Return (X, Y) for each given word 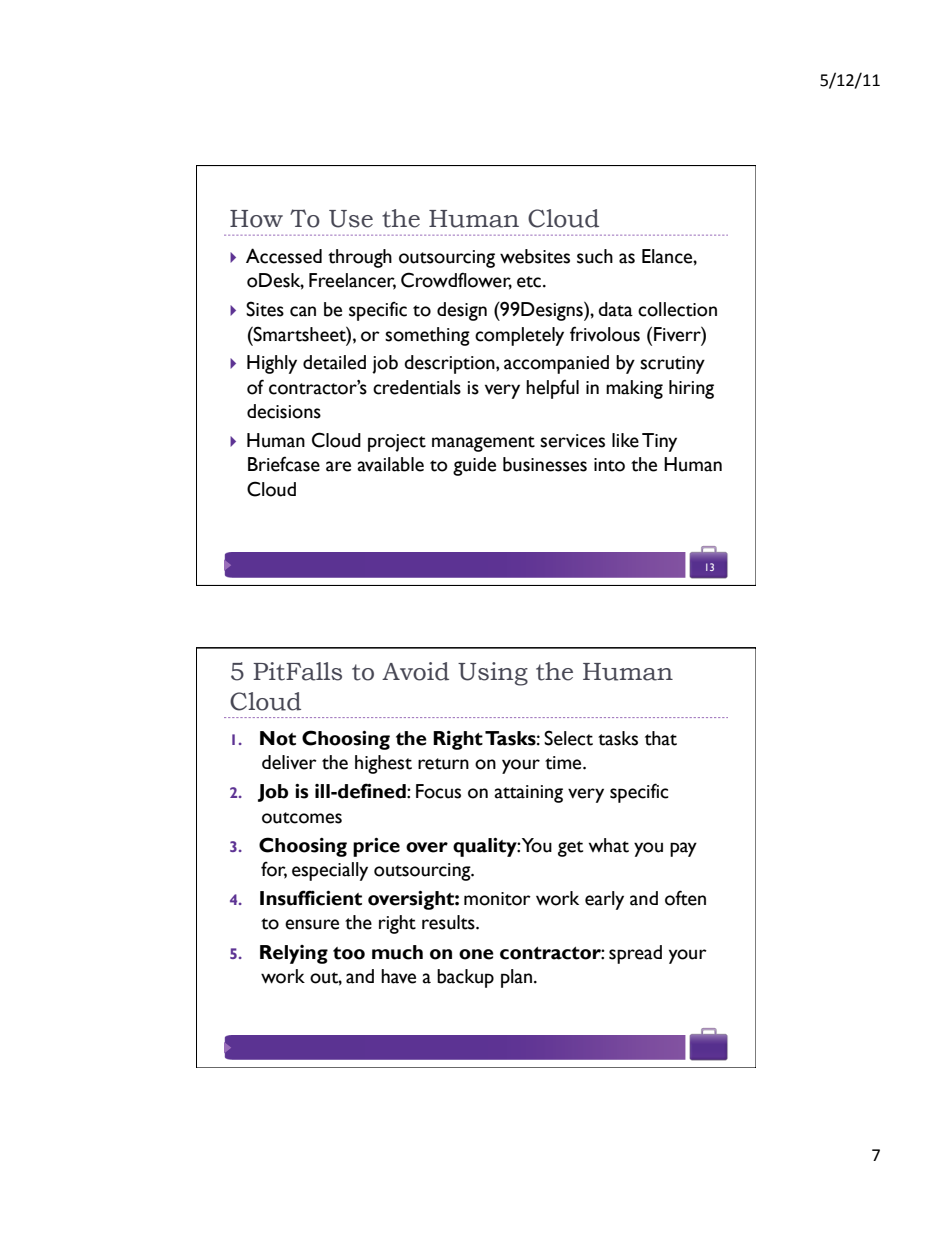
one (476, 954)
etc (529, 282)
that (661, 738)
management (483, 444)
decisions (284, 411)
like (625, 440)
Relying (294, 954)
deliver (289, 762)
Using (493, 674)
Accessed (284, 256)
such (595, 256)
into (609, 465)
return (443, 764)
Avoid (415, 671)
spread (635, 954)
